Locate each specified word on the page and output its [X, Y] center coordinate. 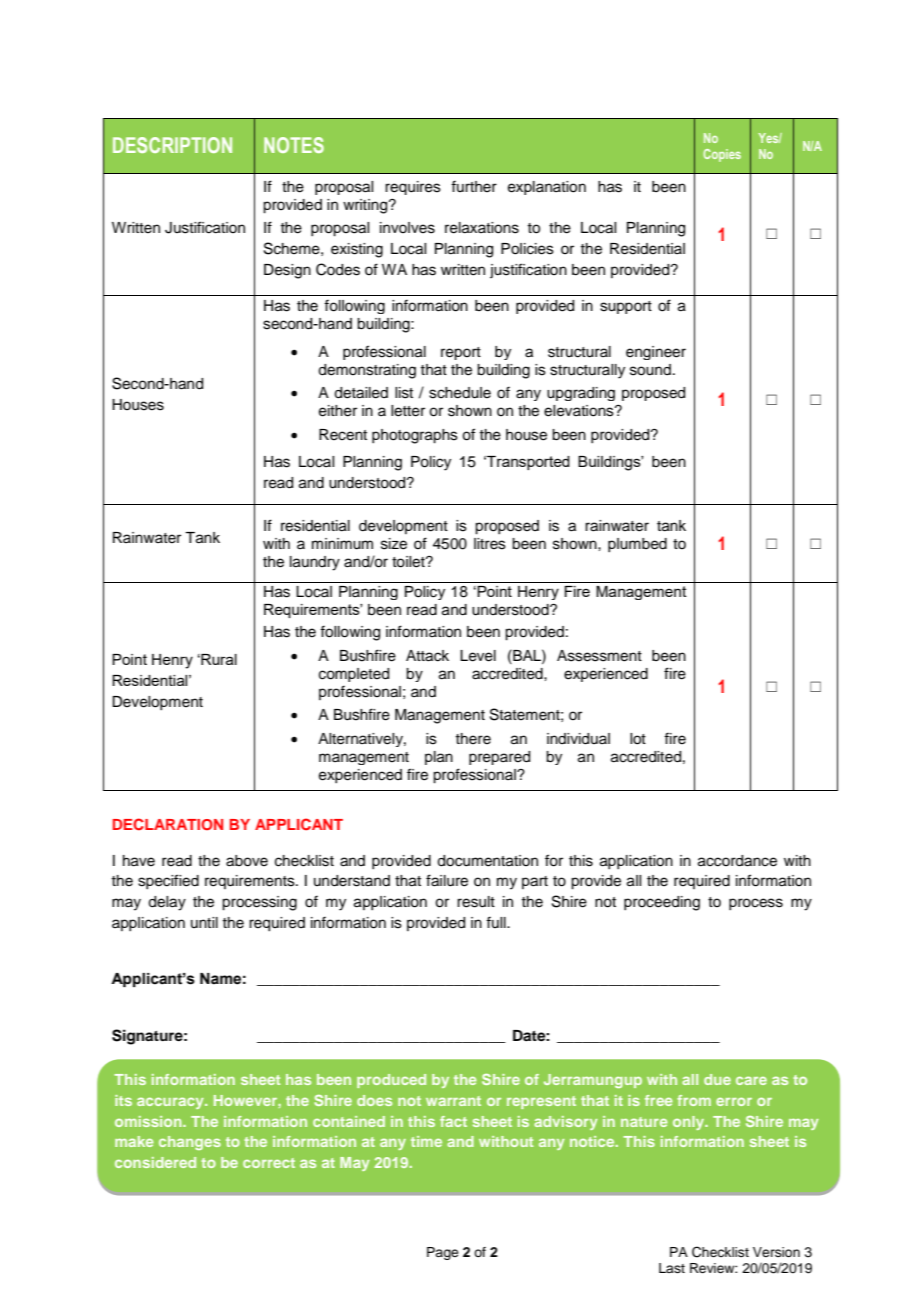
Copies [722, 155]
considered [155, 1162]
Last [672, 1268]
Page [443, 1253]
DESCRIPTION [172, 145]
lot [638, 739]
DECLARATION [168, 824]
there [473, 739]
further [474, 186]
